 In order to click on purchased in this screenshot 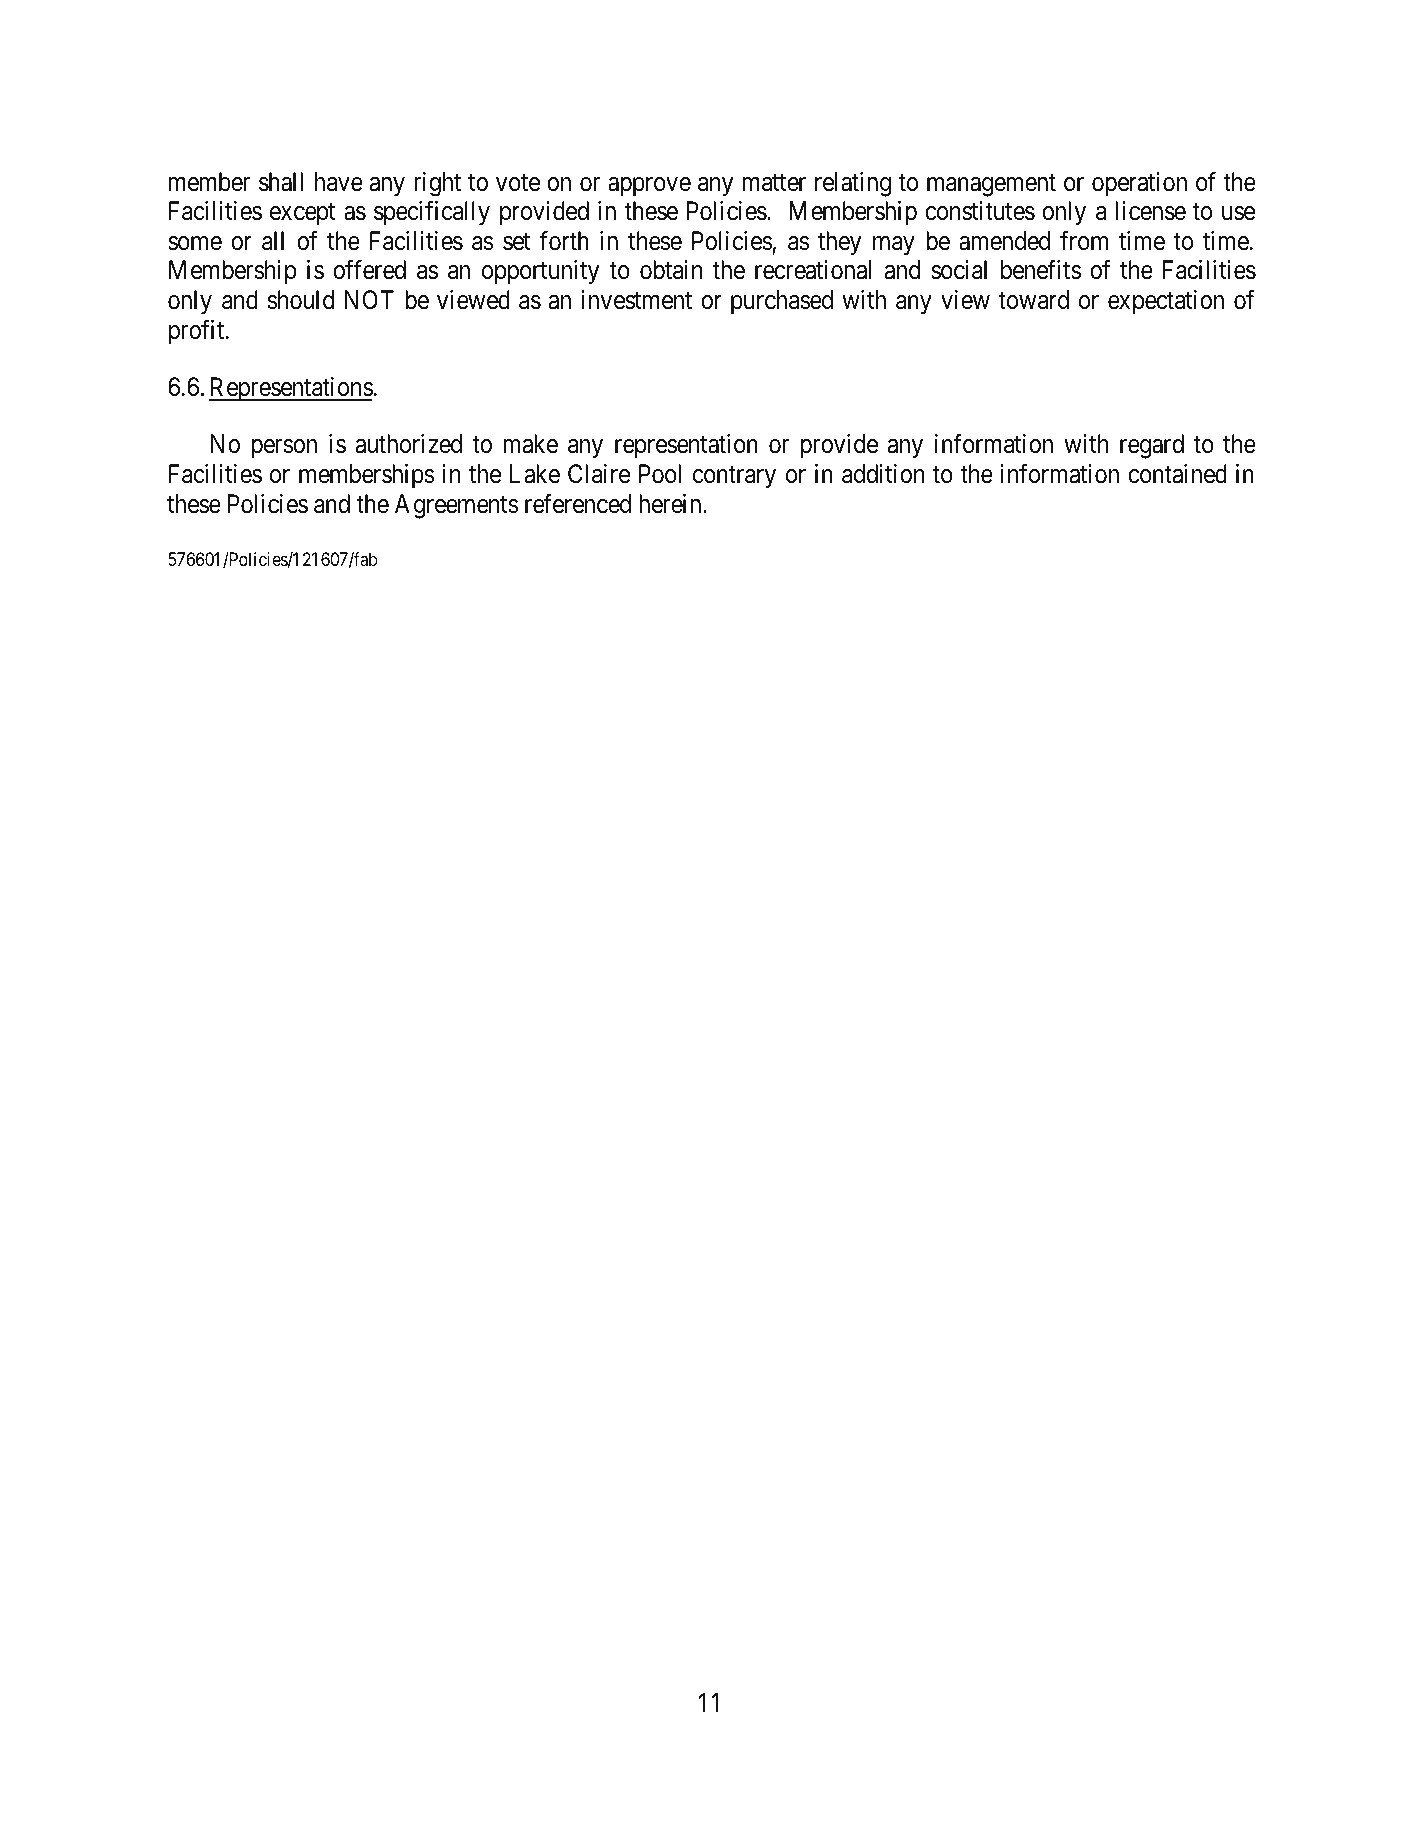, I will do `click(782, 302)`.
